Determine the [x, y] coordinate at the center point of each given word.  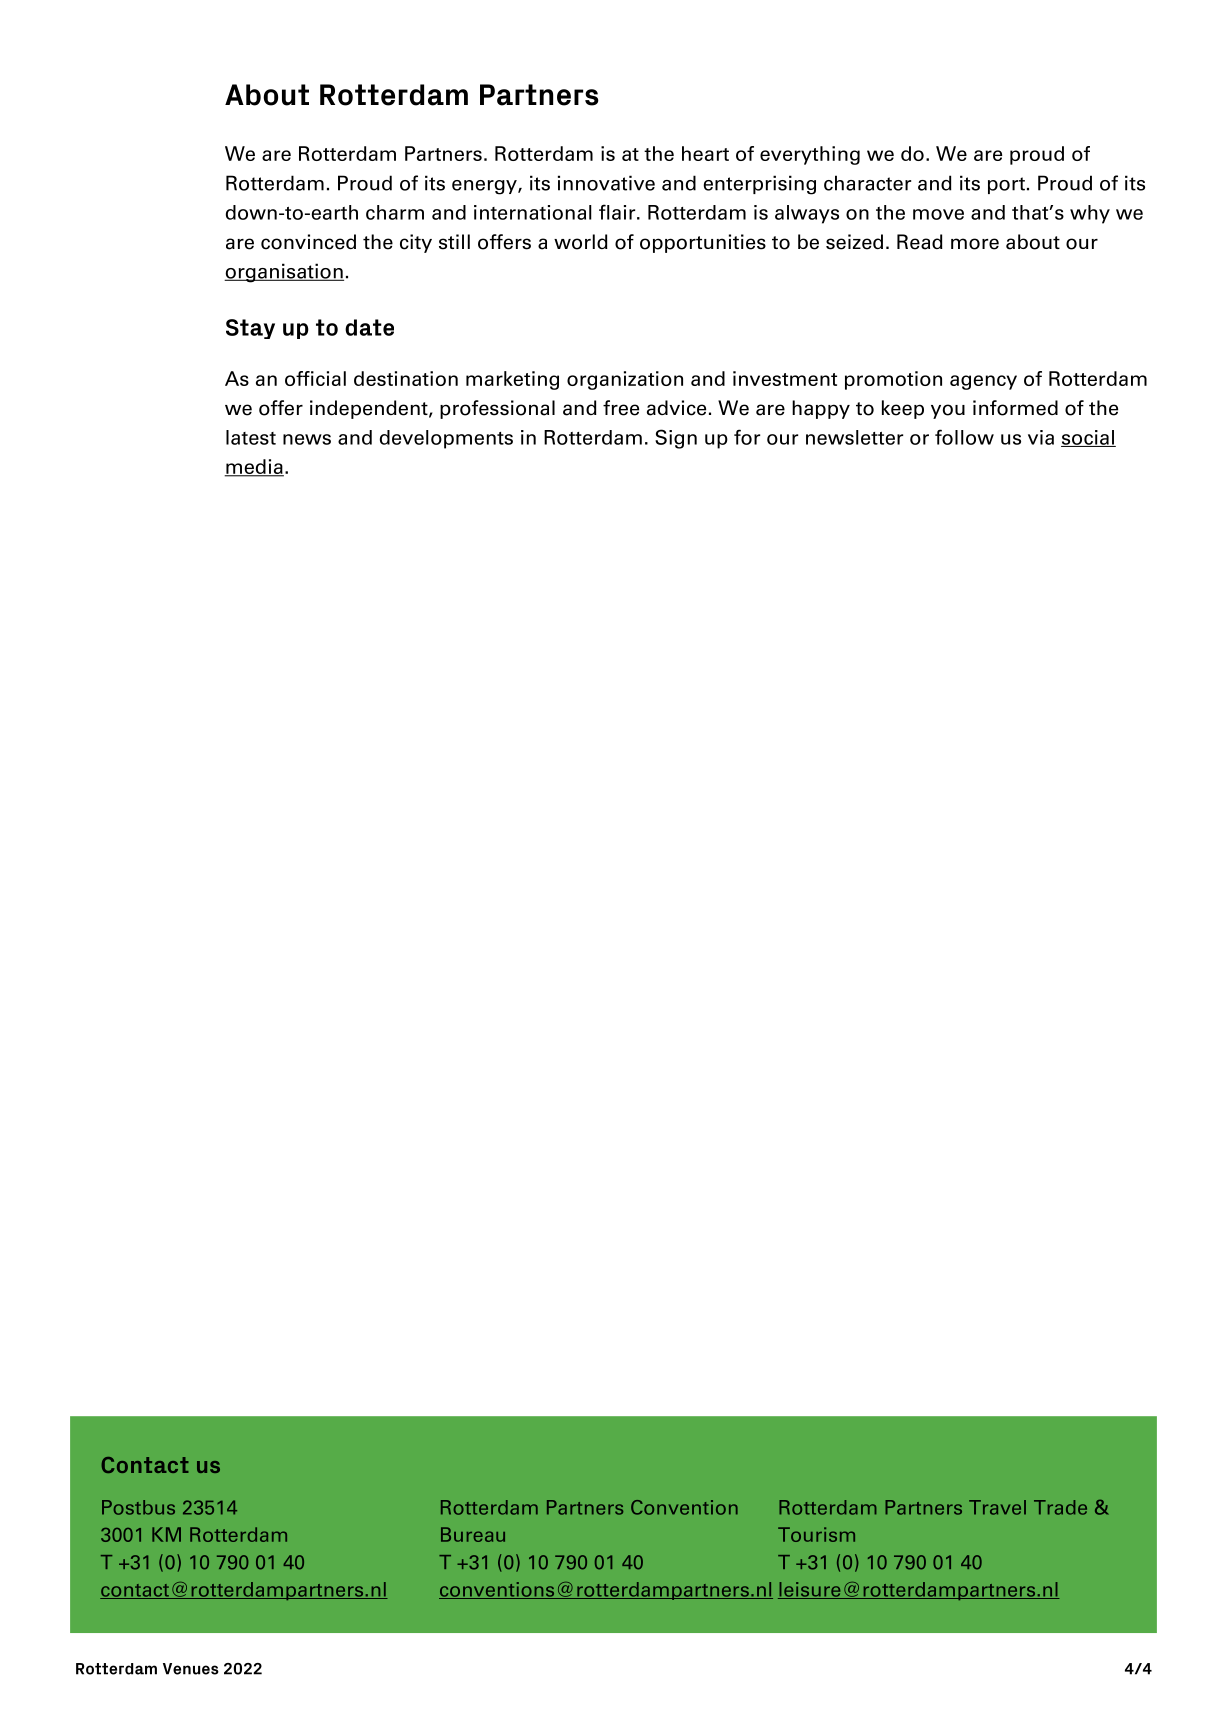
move [938, 214]
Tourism [816, 1534]
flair [618, 212]
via [1041, 437]
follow [964, 437]
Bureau [473, 1534]
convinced [308, 242]
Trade [1060, 1507]
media [254, 468]
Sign [676, 439]
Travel [997, 1507]
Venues [191, 1669]
